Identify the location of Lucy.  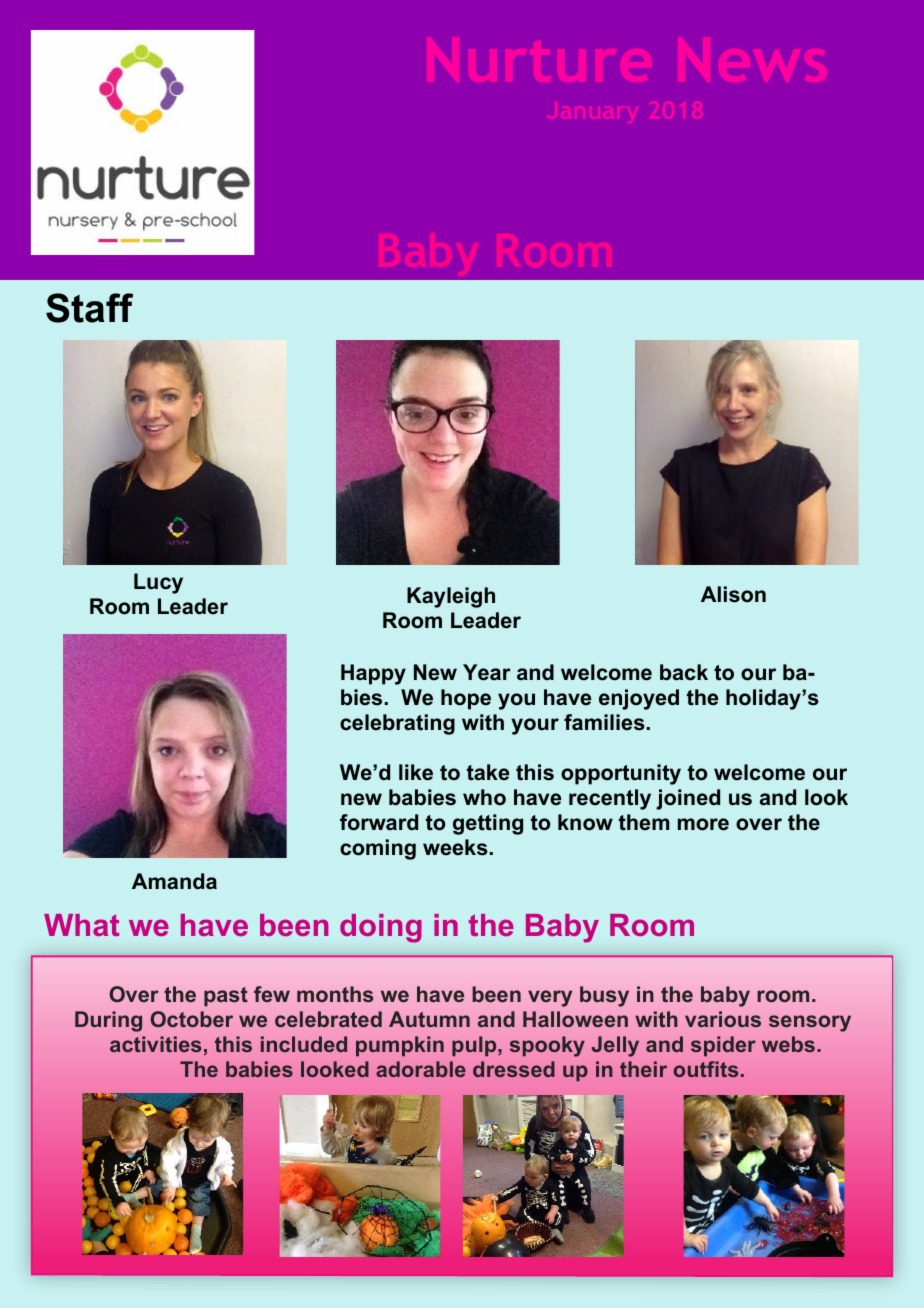
(158, 583).
